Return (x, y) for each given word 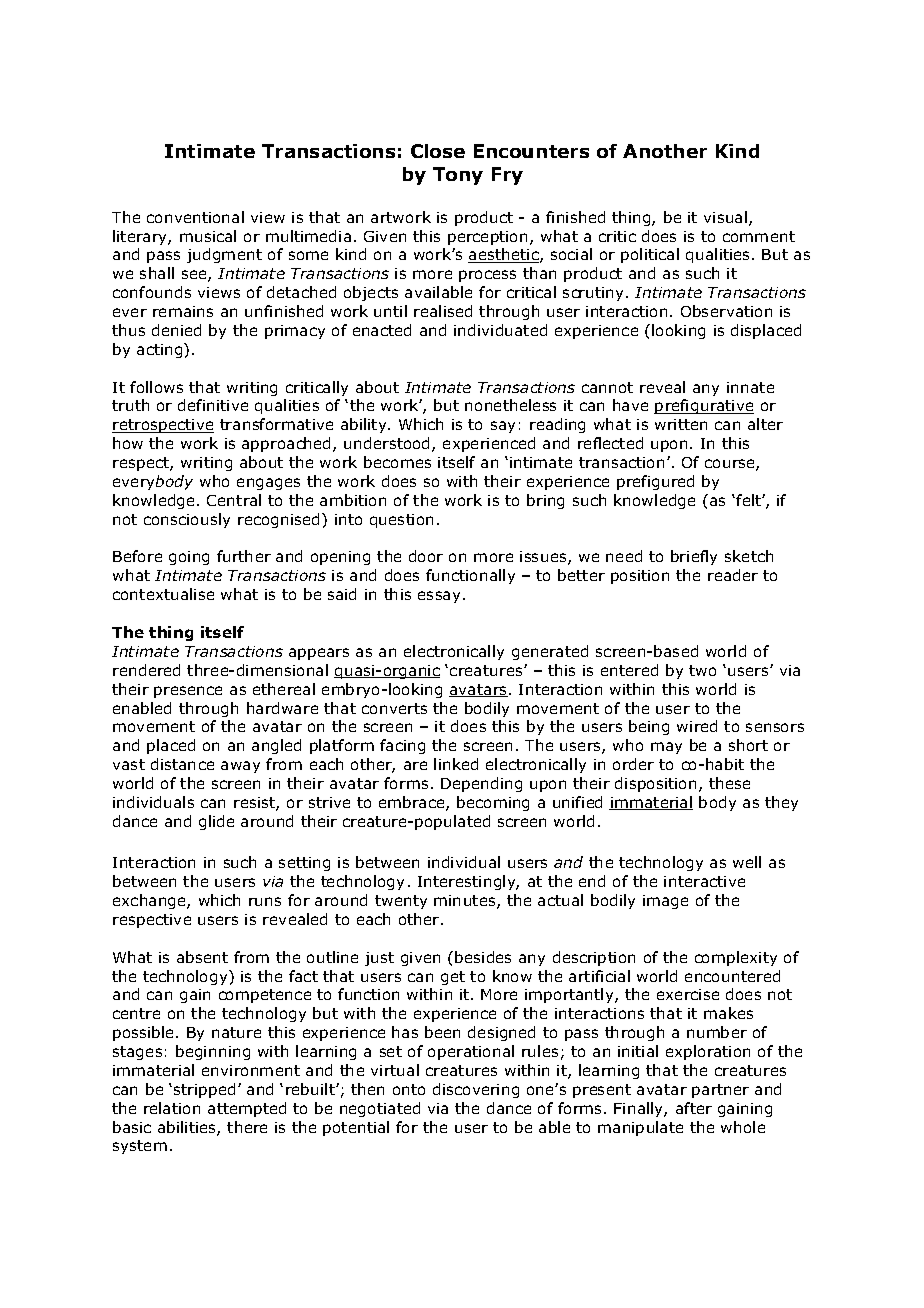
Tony (458, 176)
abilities (188, 1128)
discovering (476, 1090)
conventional (195, 217)
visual (725, 217)
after (694, 1108)
